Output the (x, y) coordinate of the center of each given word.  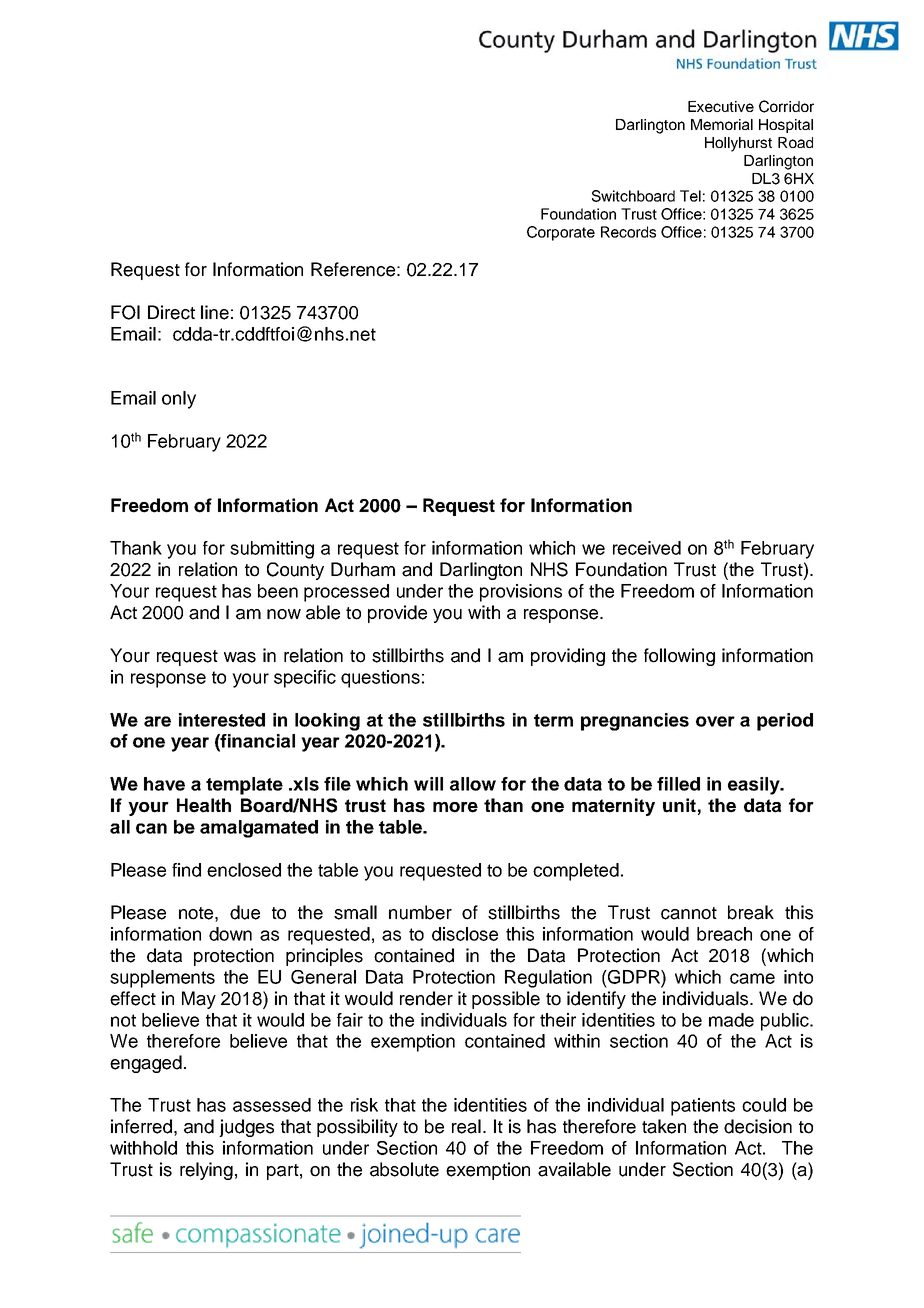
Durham (363, 569)
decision (758, 1126)
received (647, 548)
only (179, 400)
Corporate (561, 233)
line (215, 312)
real (466, 1126)
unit (679, 805)
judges (246, 1128)
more (455, 807)
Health (204, 805)
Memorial (722, 124)
